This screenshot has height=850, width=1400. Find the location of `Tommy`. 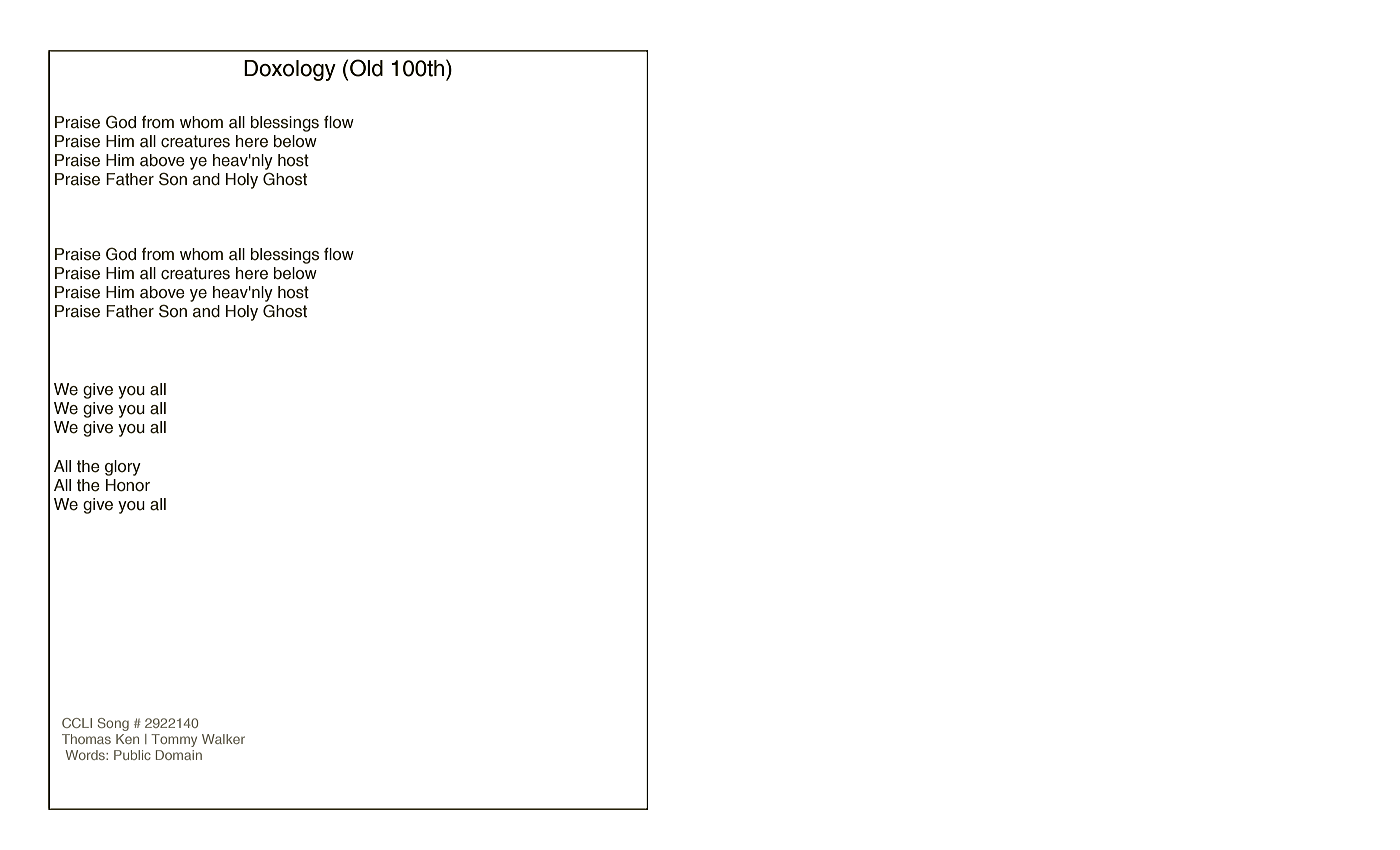

Tommy is located at coordinates (174, 740).
